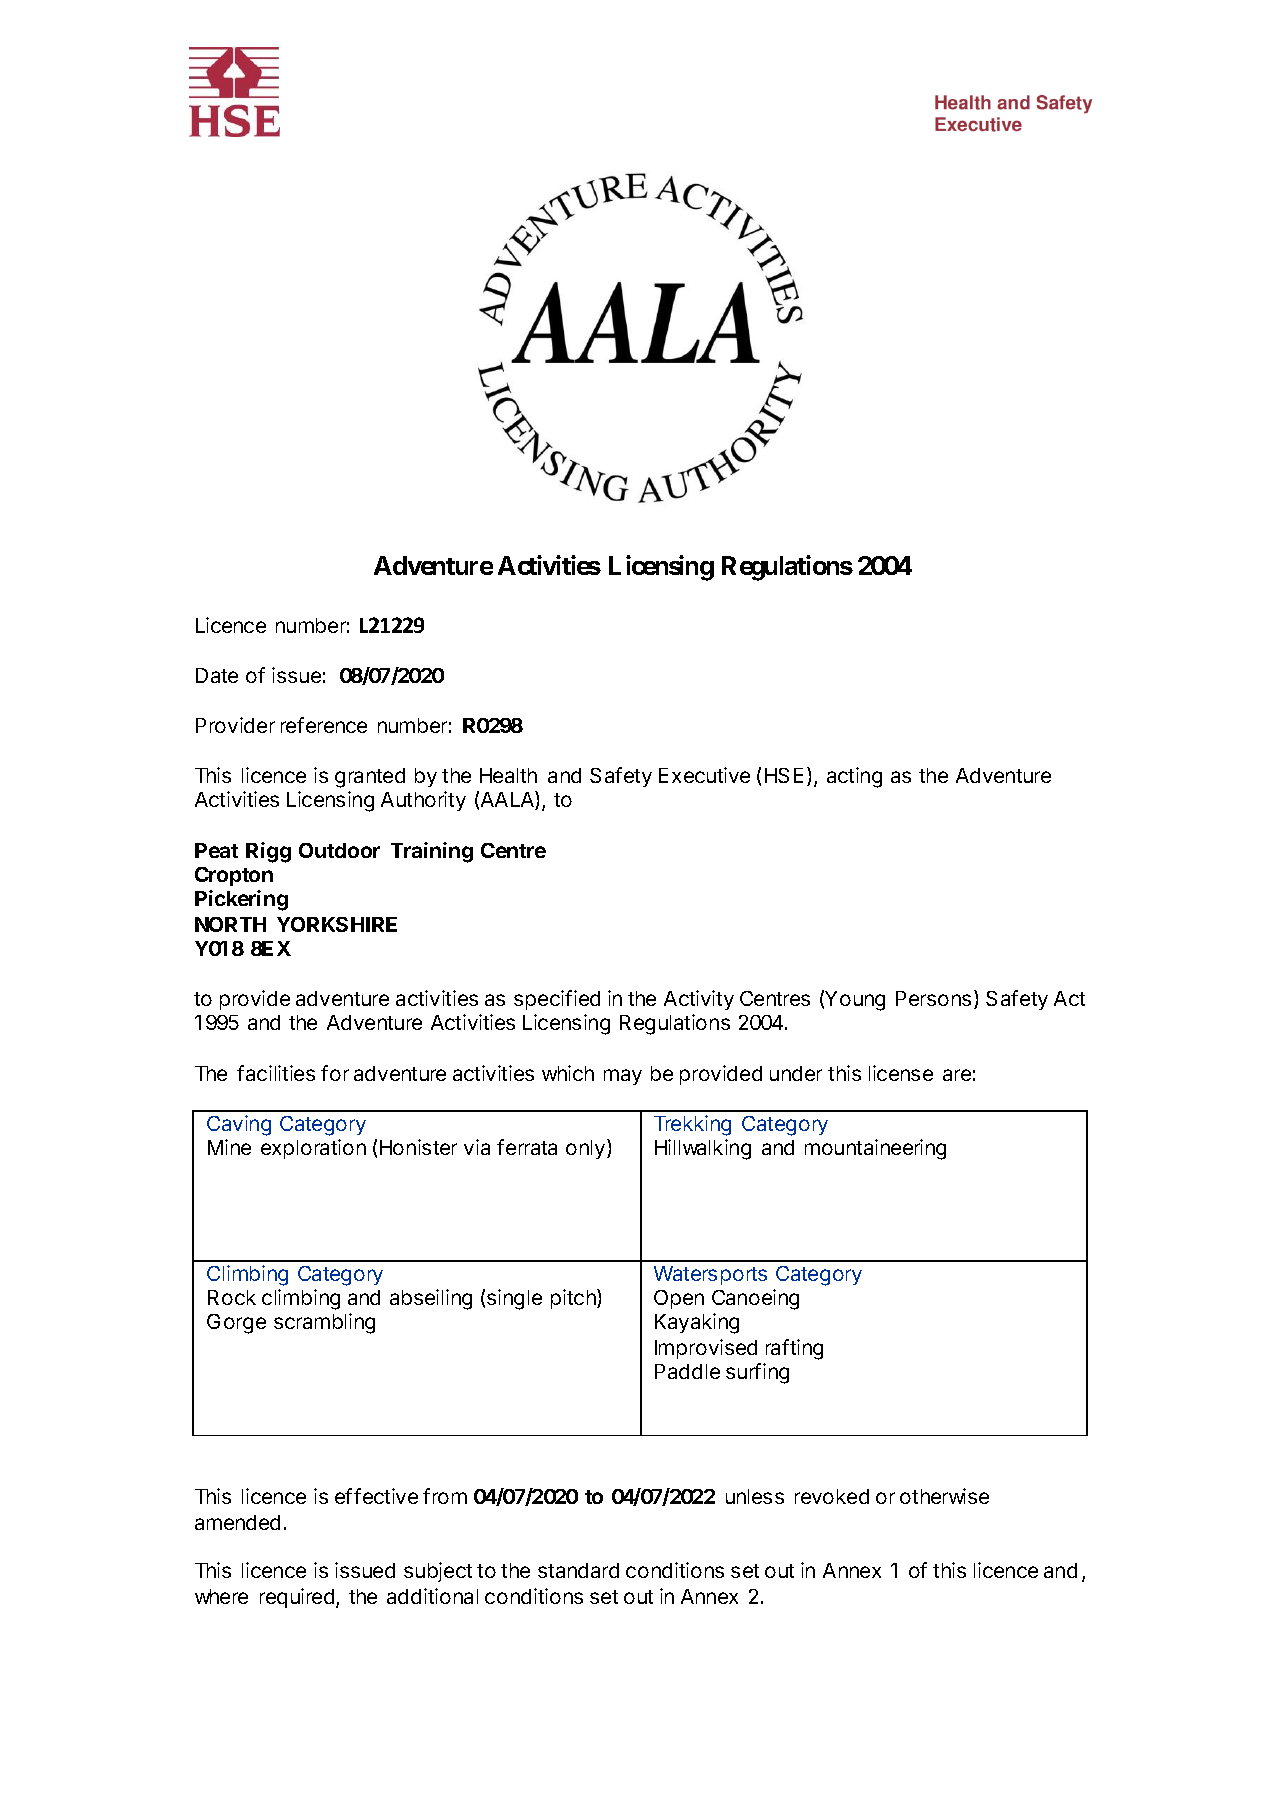 This screenshot has height=1813, width=1282. I want to click on only, so click(585, 1149).
